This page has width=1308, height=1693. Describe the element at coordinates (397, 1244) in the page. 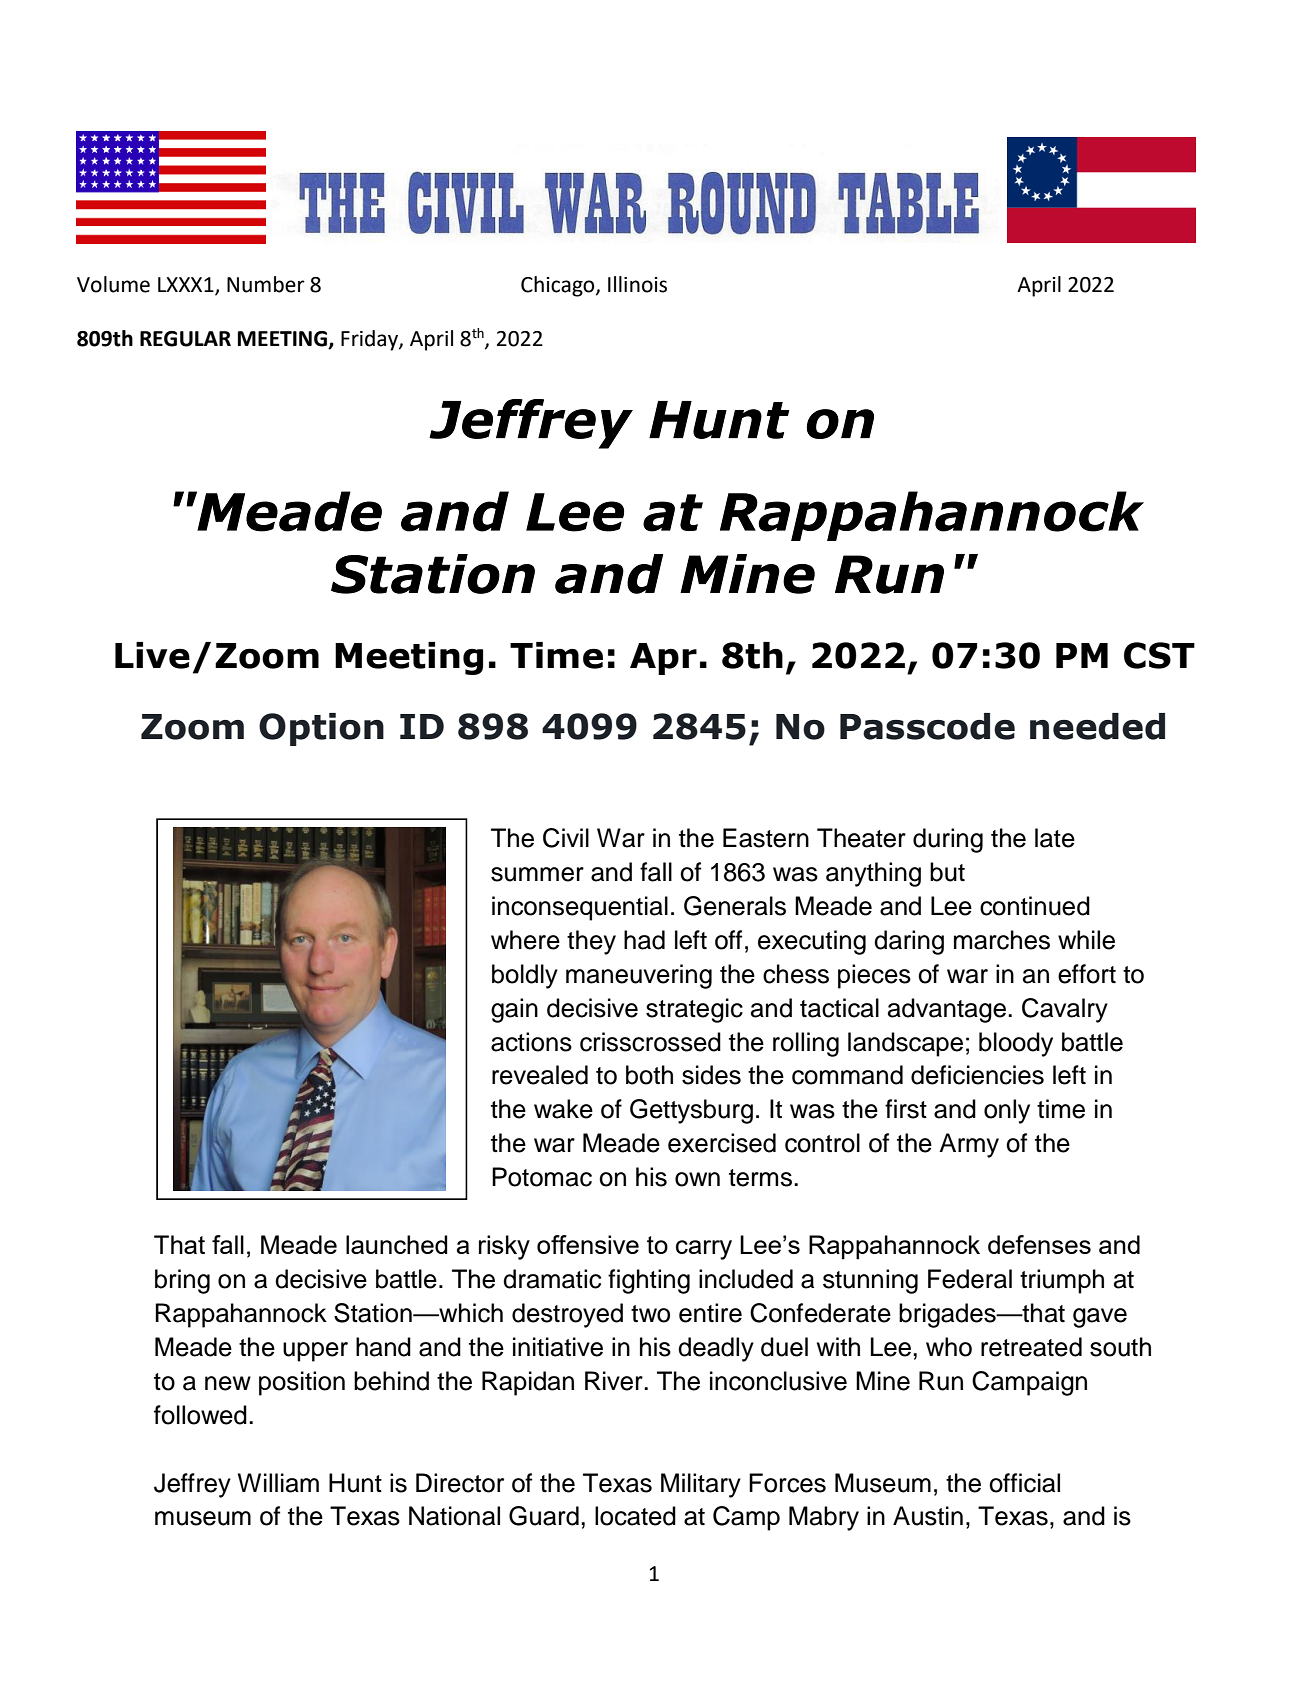

I see `launched` at that location.
